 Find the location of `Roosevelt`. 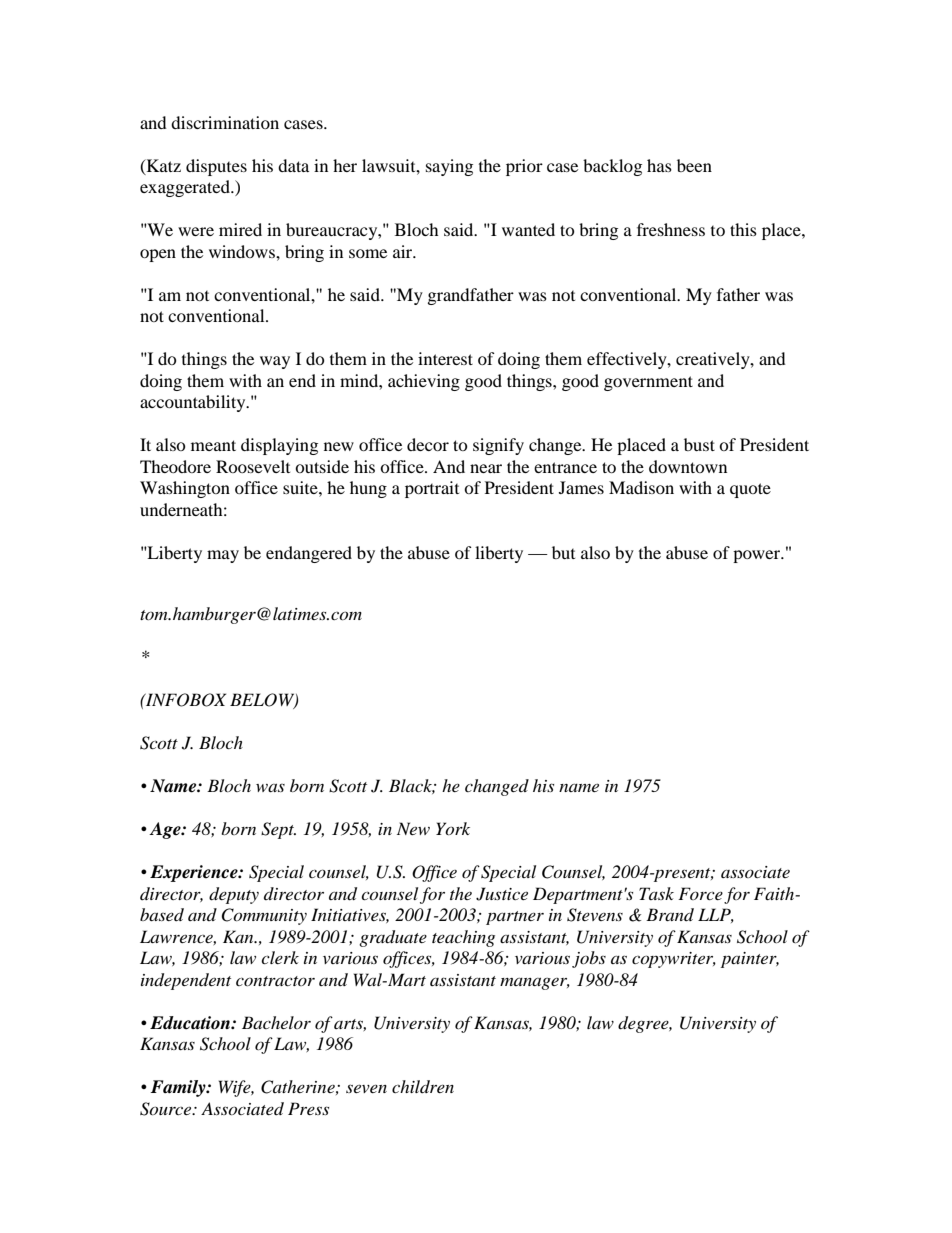

Roosevelt is located at coordinates (253, 466).
